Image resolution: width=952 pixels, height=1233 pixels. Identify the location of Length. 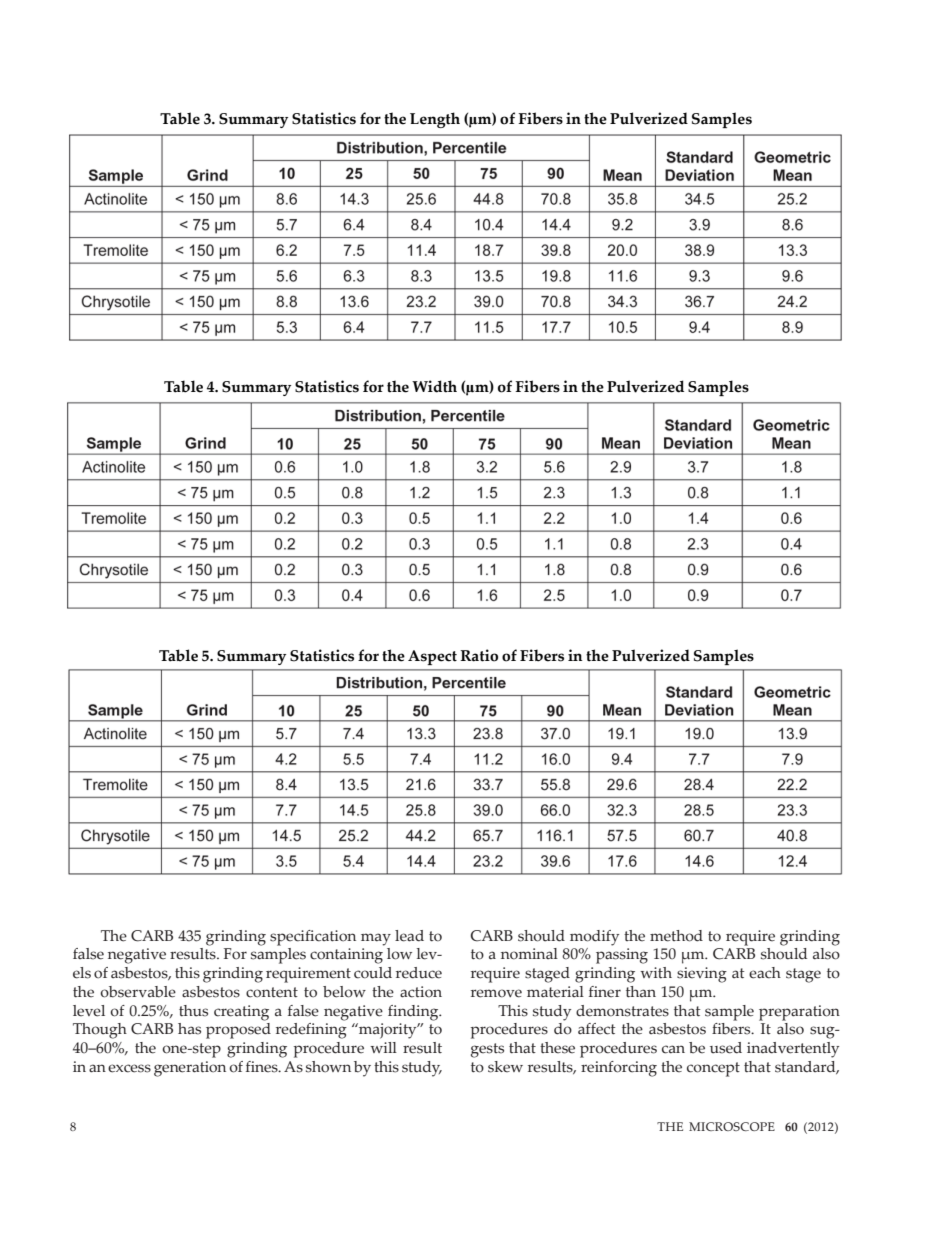
(435, 120).
